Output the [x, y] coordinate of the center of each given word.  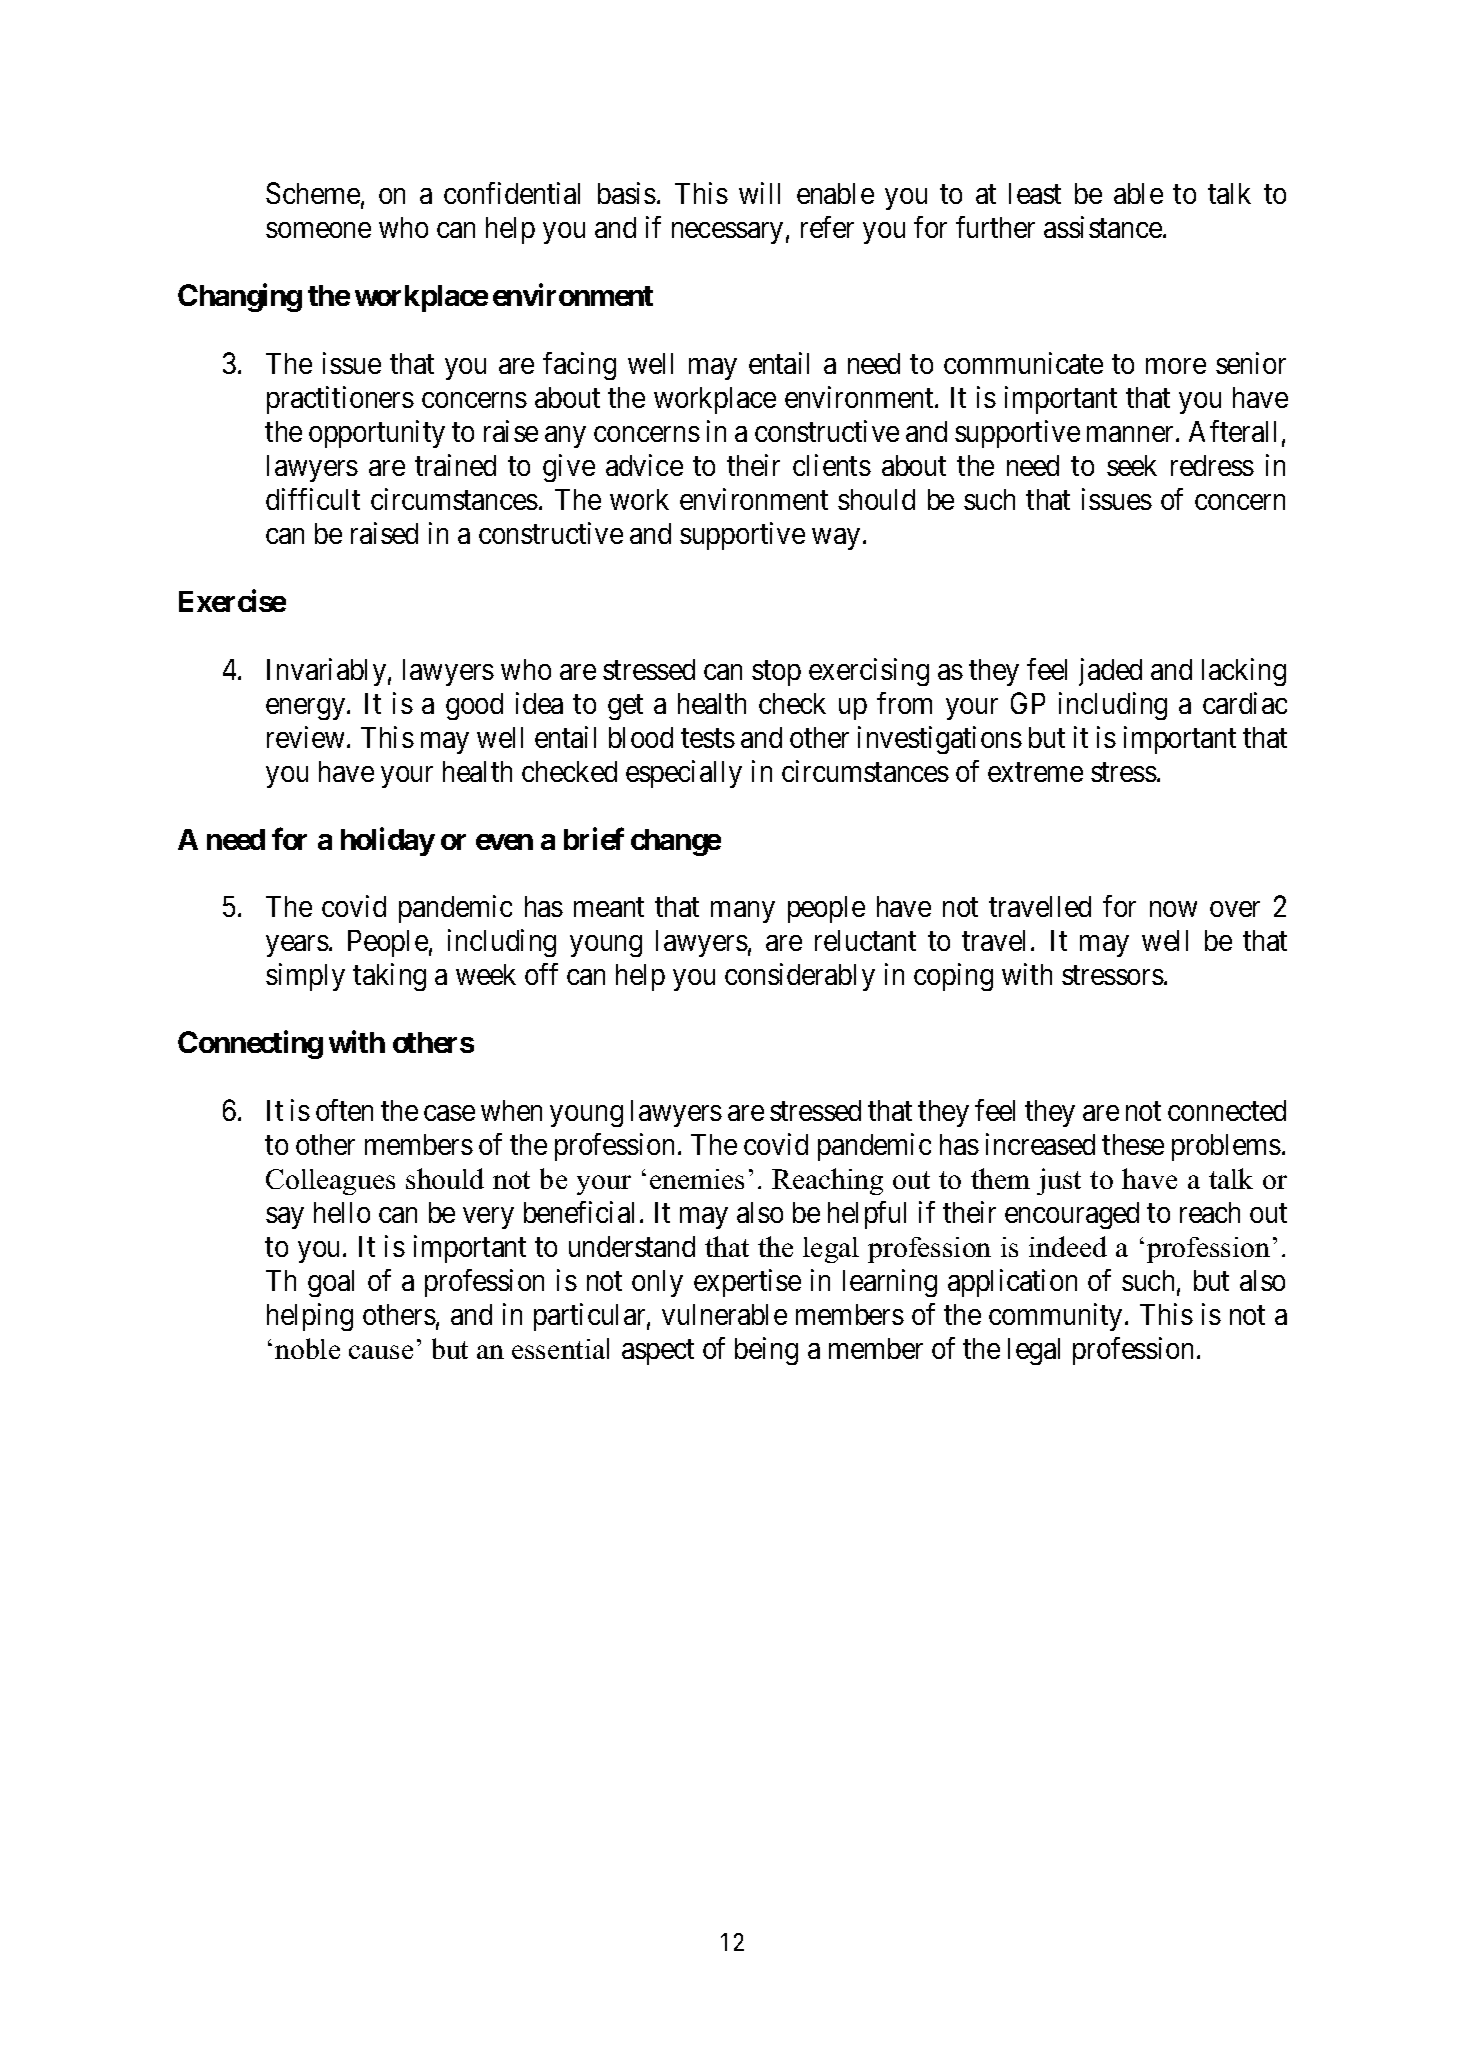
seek [1132, 465]
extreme [1035, 772]
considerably [800, 977]
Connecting [250, 1045]
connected [1227, 1110]
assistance [1104, 227]
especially [684, 774]
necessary [727, 233]
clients [832, 465]
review [307, 737]
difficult [313, 499]
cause [381, 1352]
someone [318, 230]
